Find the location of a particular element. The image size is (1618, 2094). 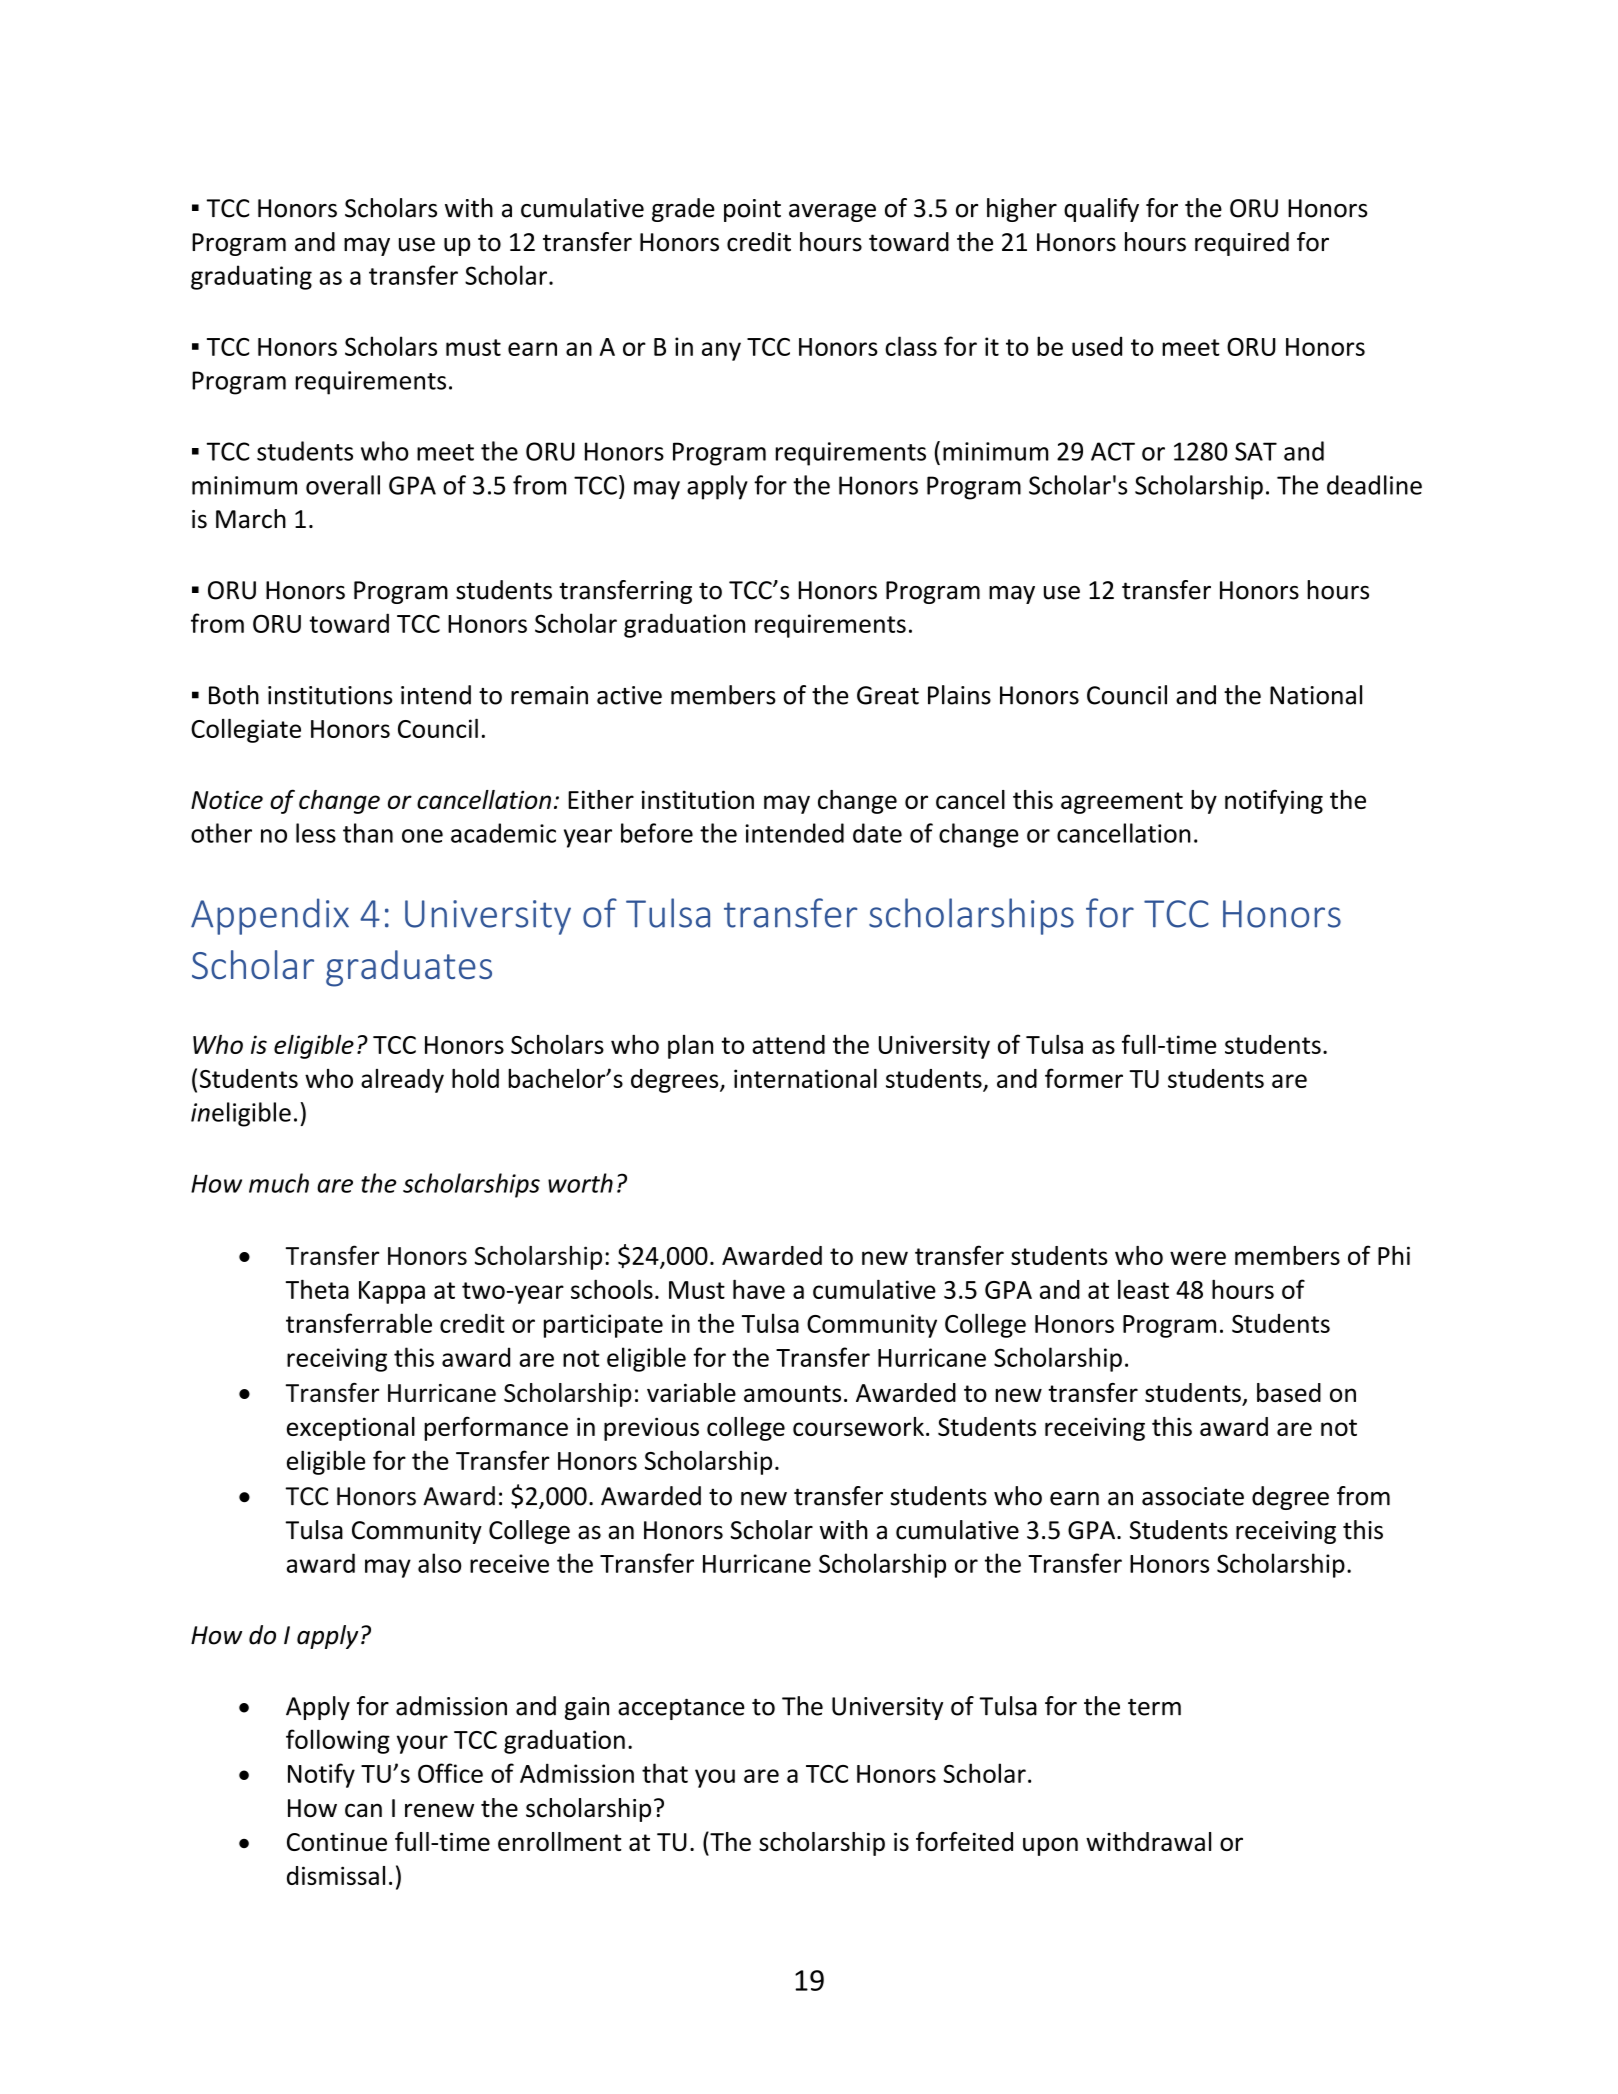

based is located at coordinates (1289, 1392).
